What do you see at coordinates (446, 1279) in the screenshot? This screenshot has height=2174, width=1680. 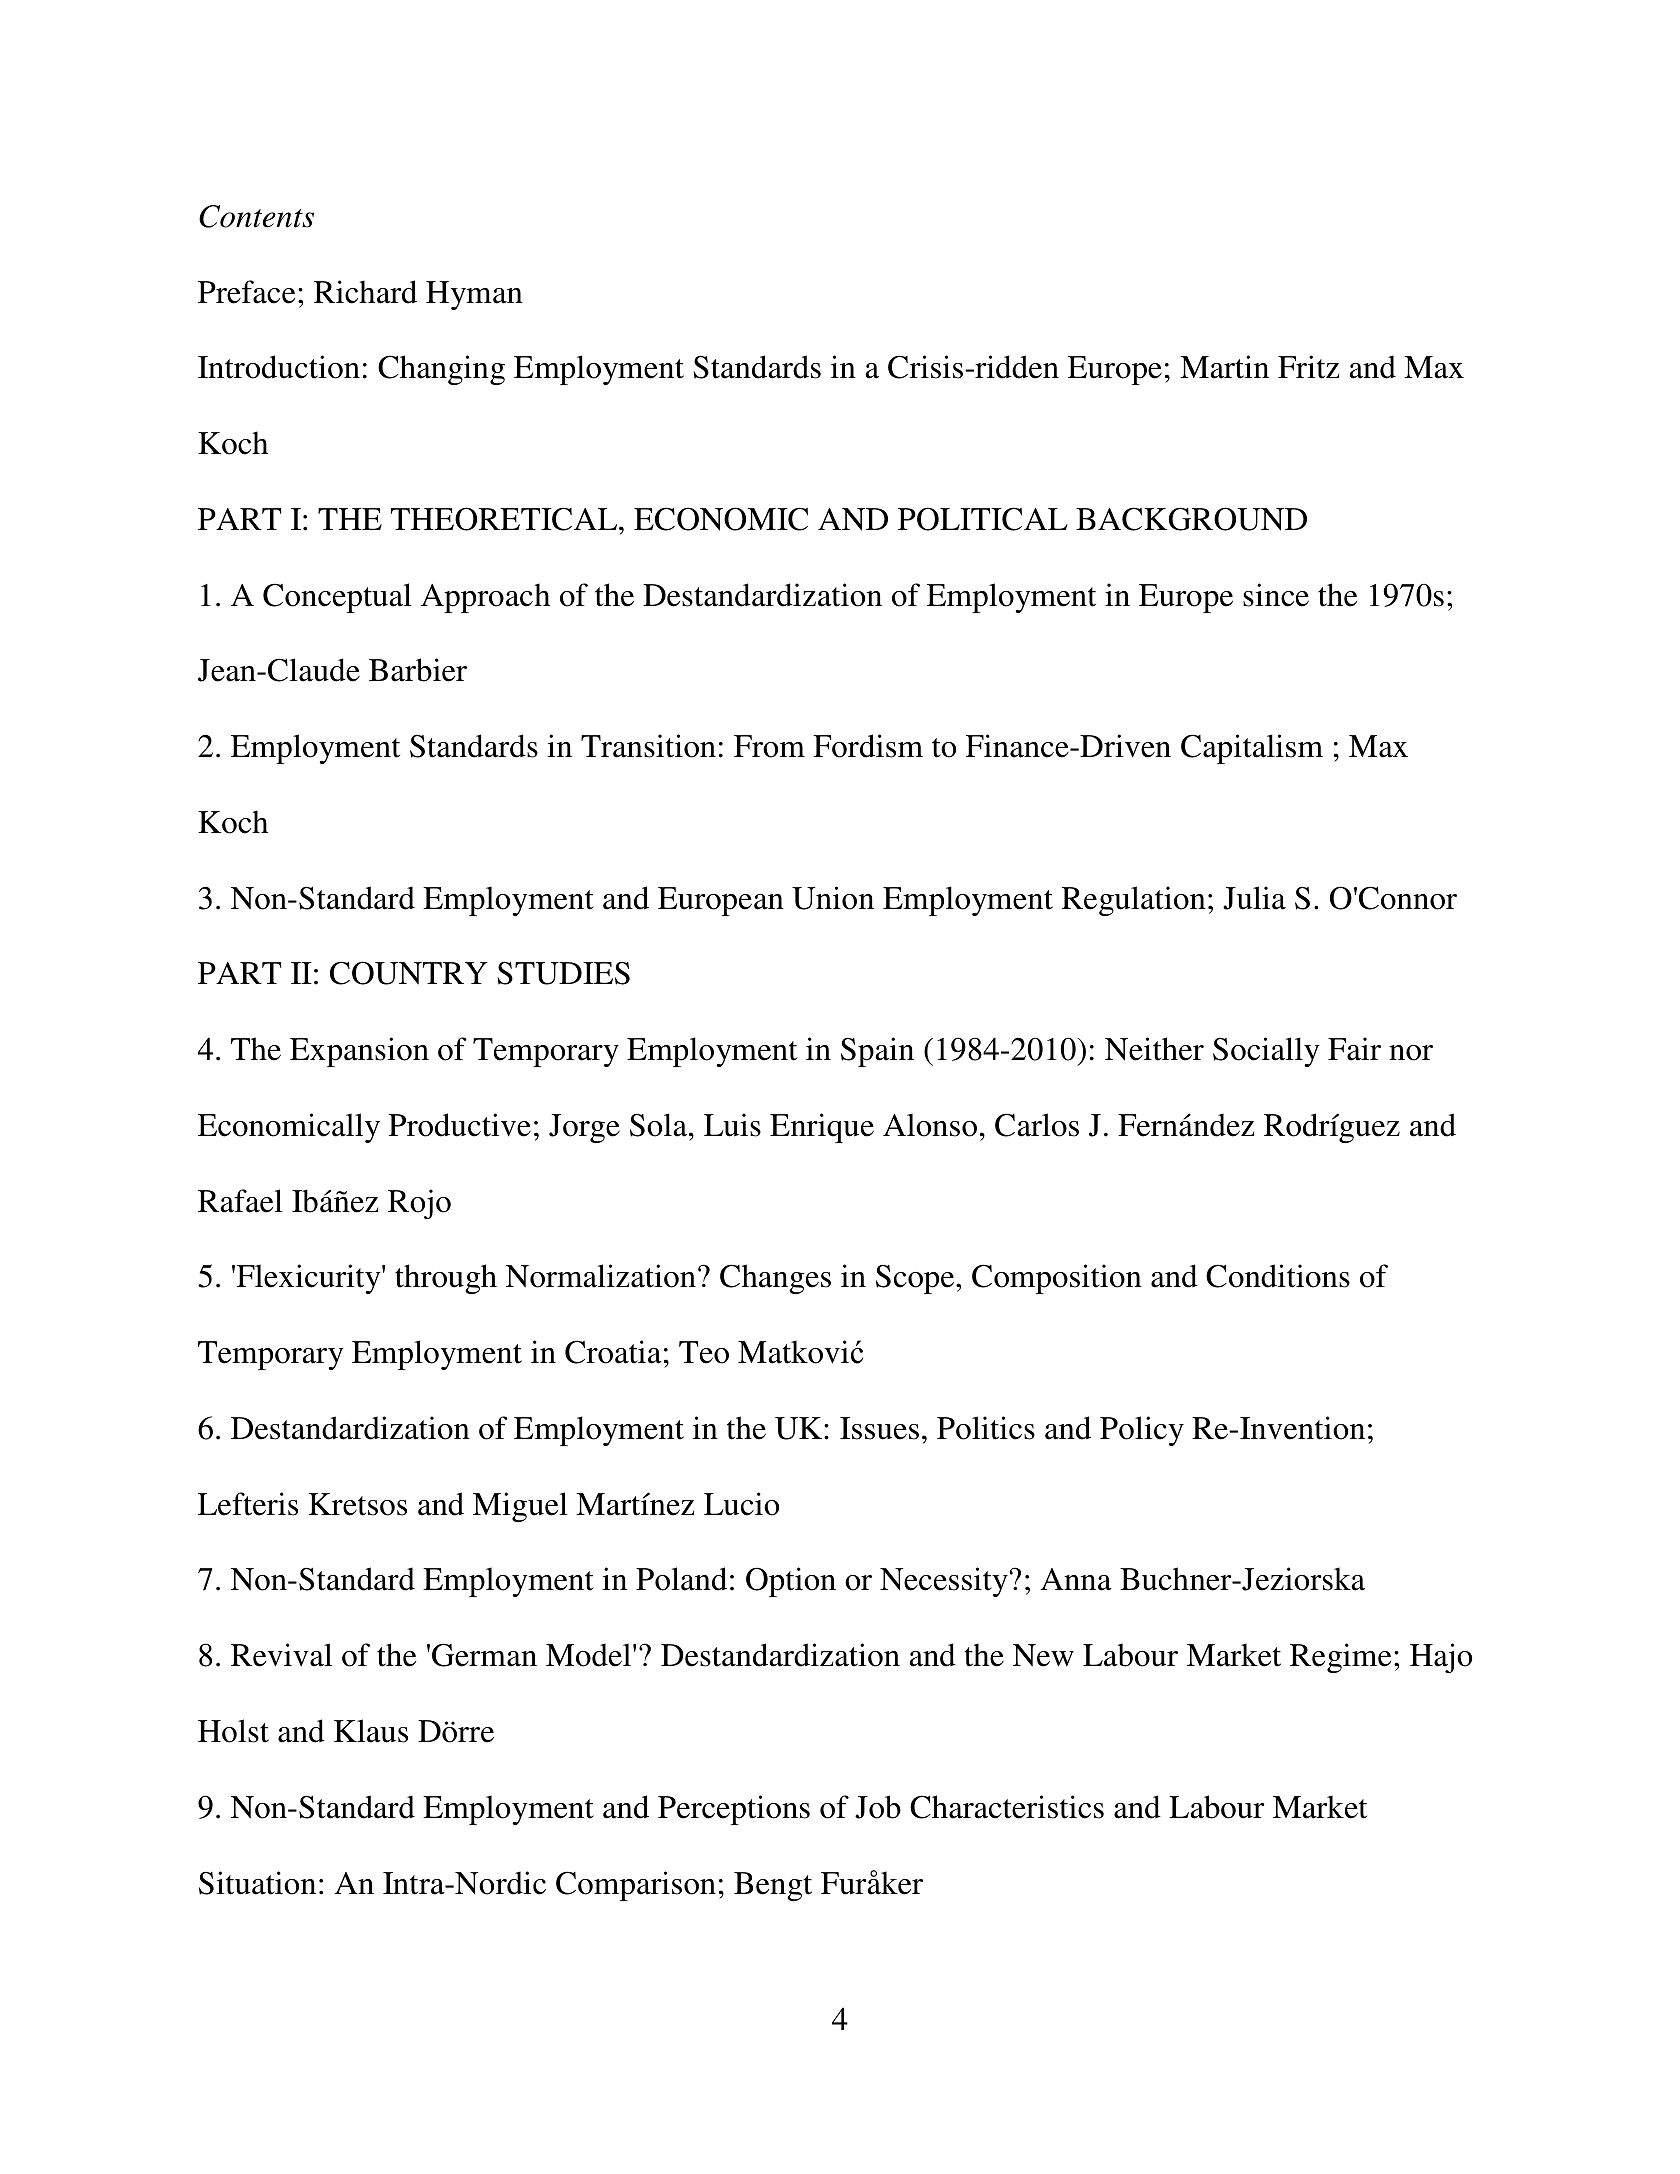 I see `through` at bounding box center [446, 1279].
